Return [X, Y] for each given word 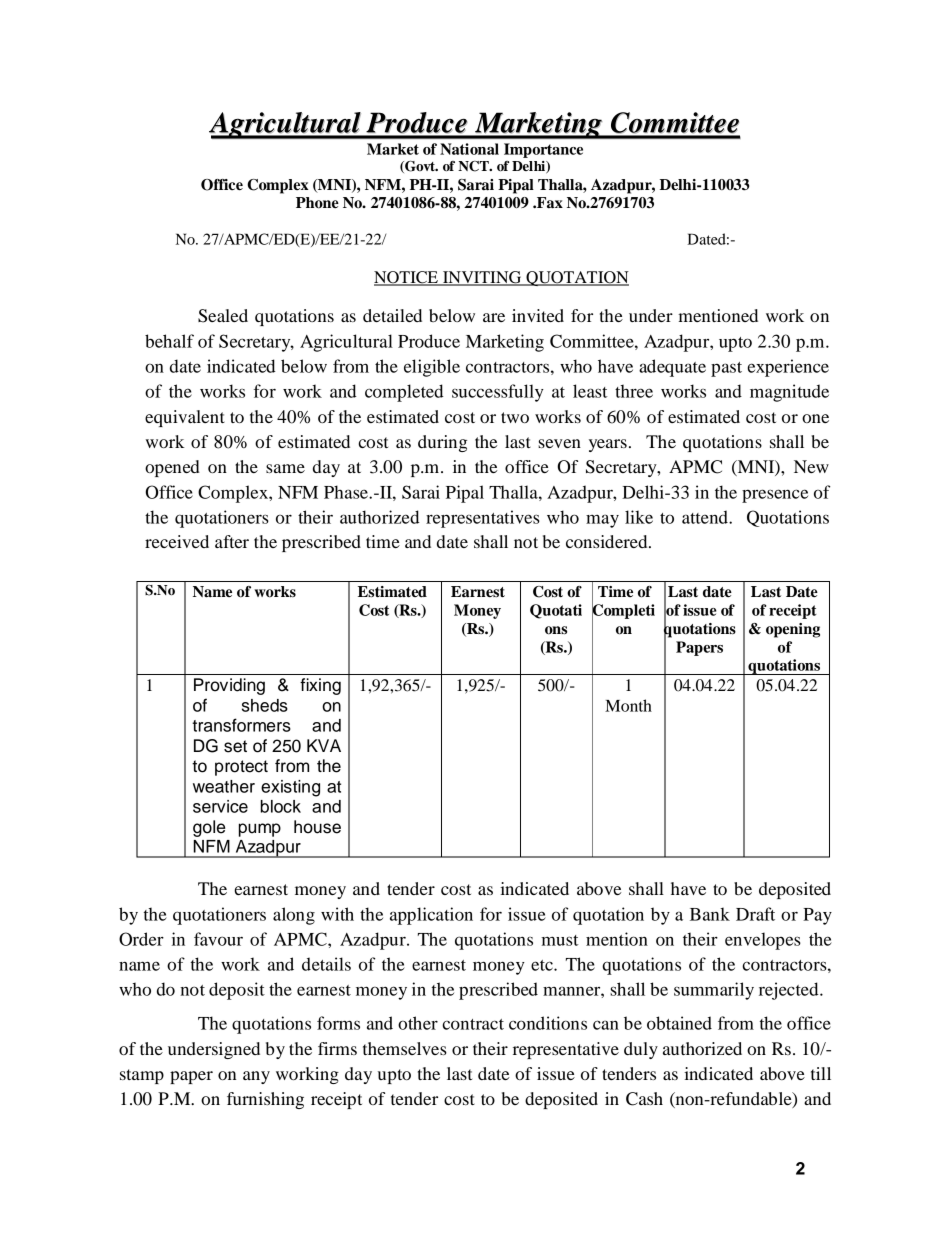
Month [628, 705]
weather [224, 786]
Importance [543, 150]
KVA [324, 745]
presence [775, 496]
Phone [317, 203]
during [442, 443]
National [469, 149]
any [256, 1077]
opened [172, 468]
